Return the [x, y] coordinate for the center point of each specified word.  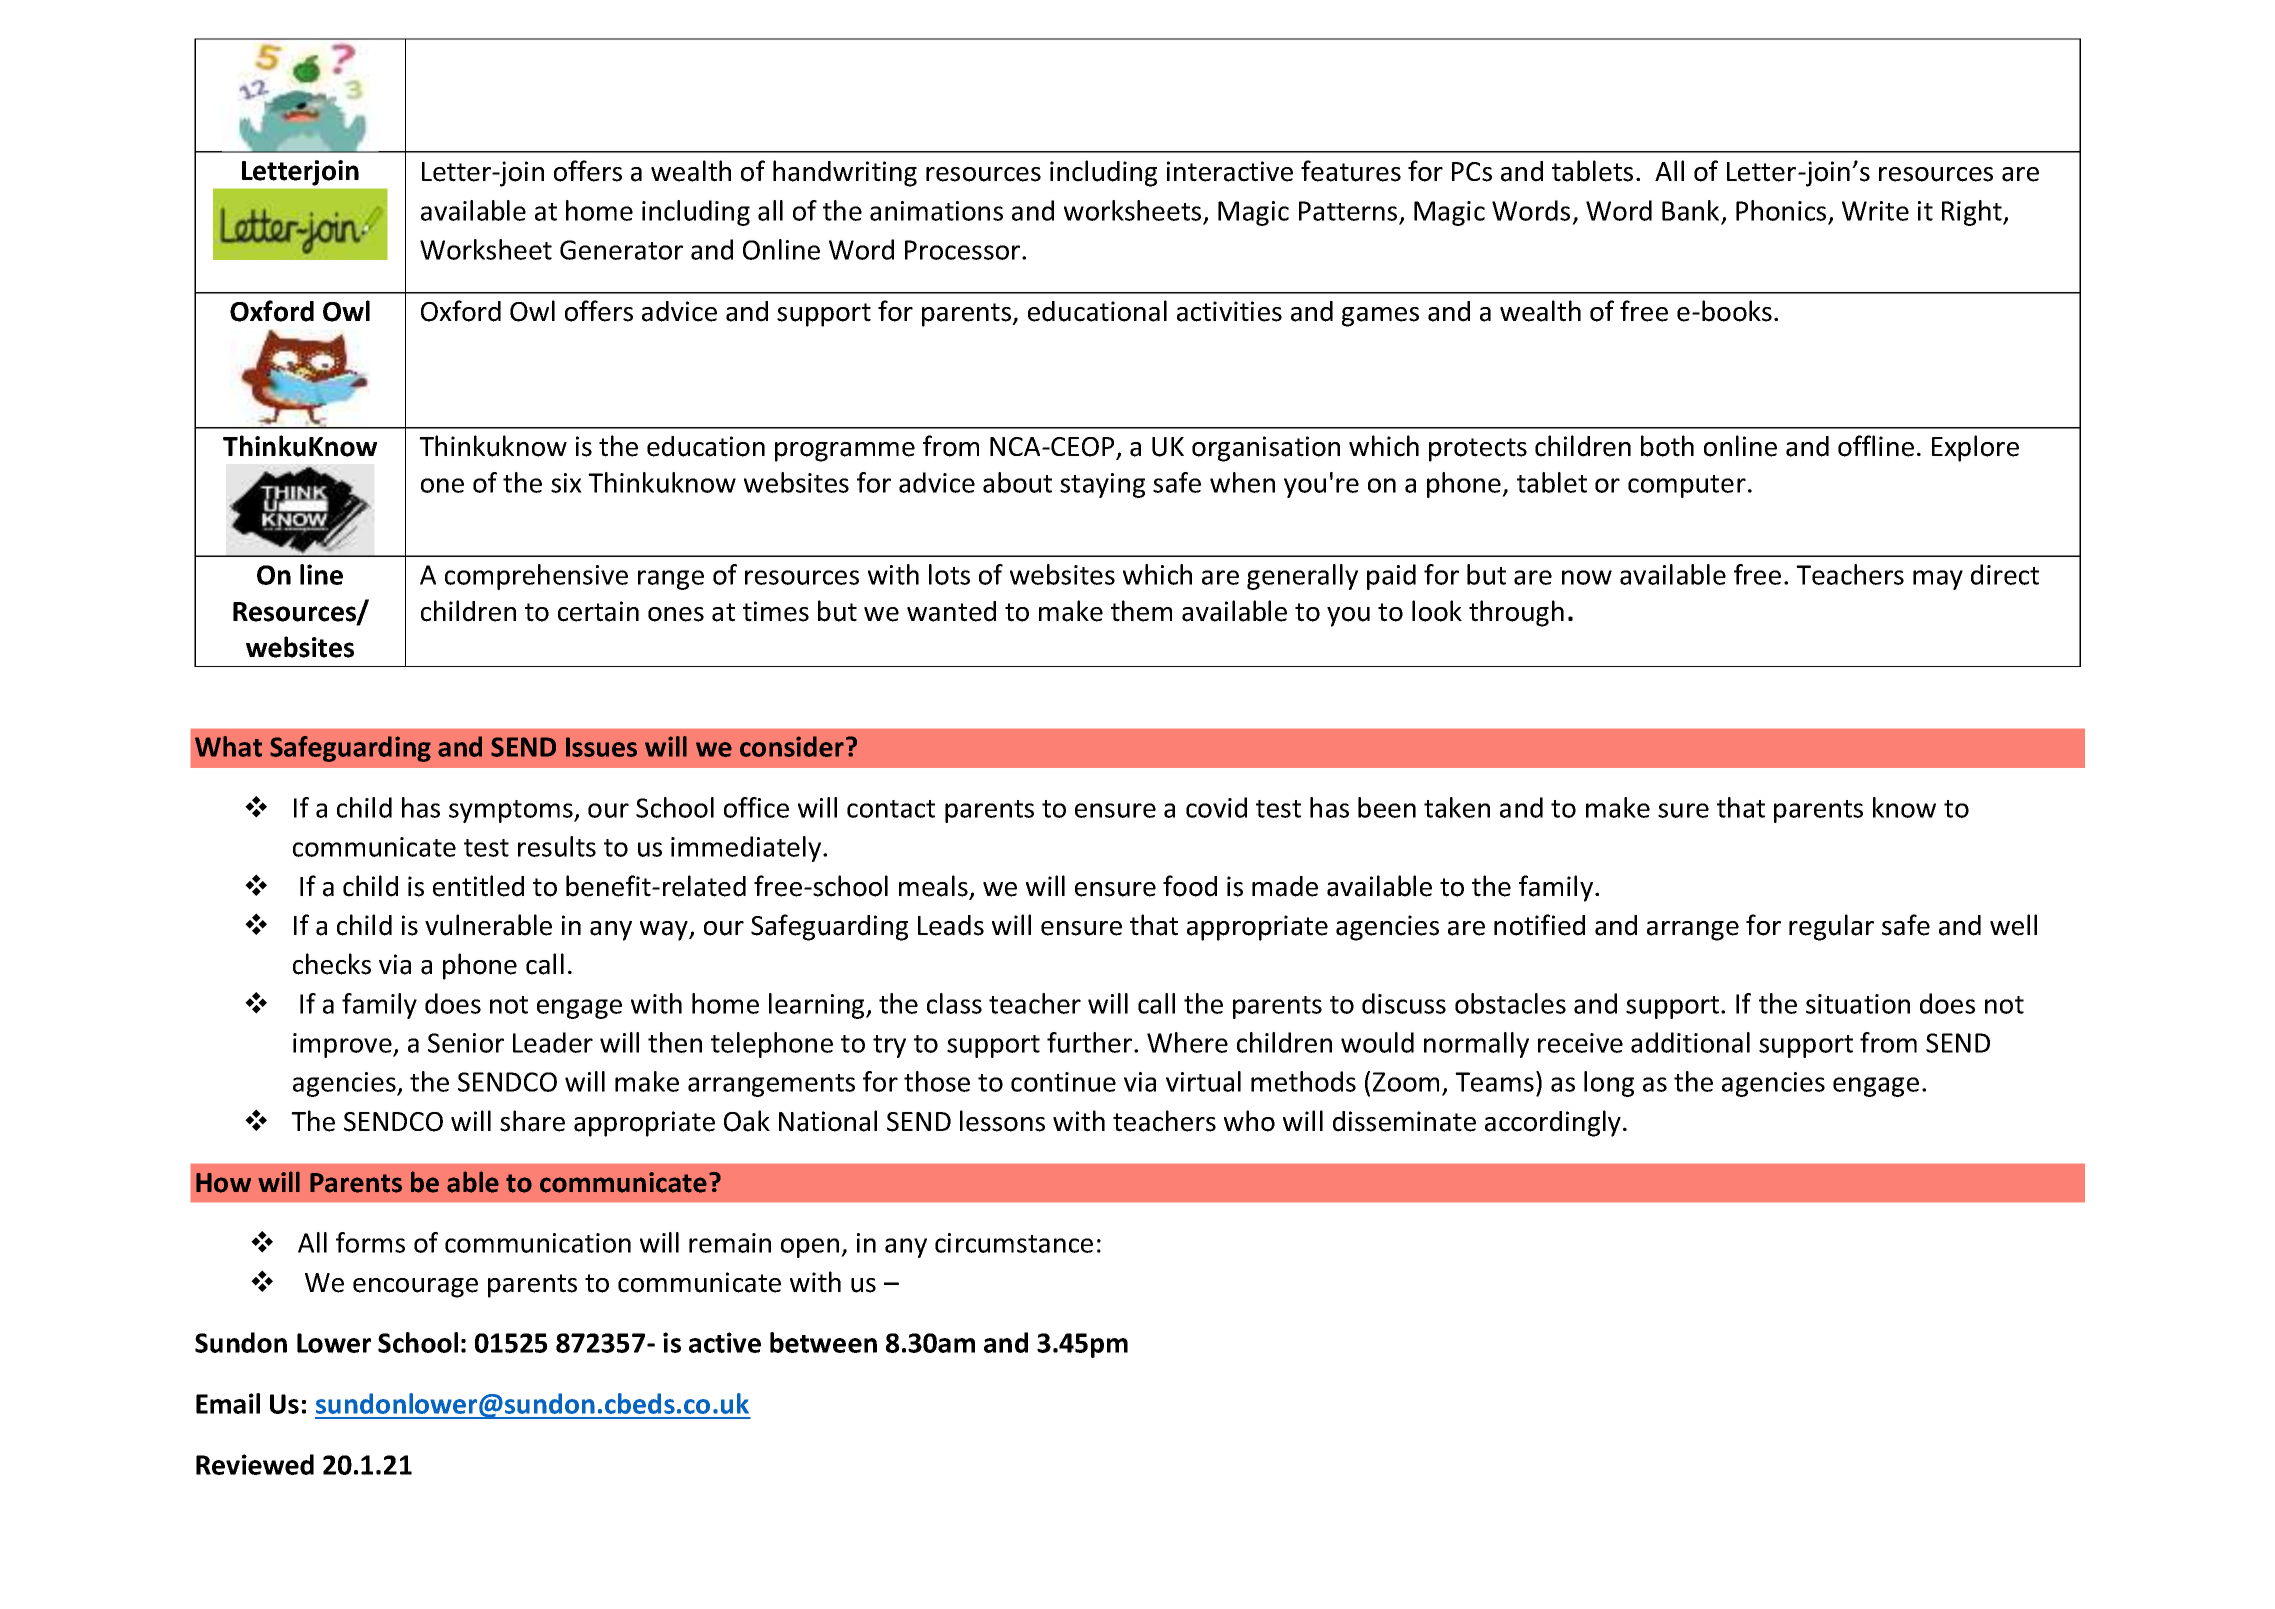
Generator [621, 250]
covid [1216, 807]
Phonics [1781, 210]
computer [1687, 486]
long [1609, 1084]
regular [1831, 927]
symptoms [512, 811]
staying [1102, 485]
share [532, 1121]
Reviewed [255, 1464]
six [566, 483]
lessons [1002, 1121]
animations [936, 211]
